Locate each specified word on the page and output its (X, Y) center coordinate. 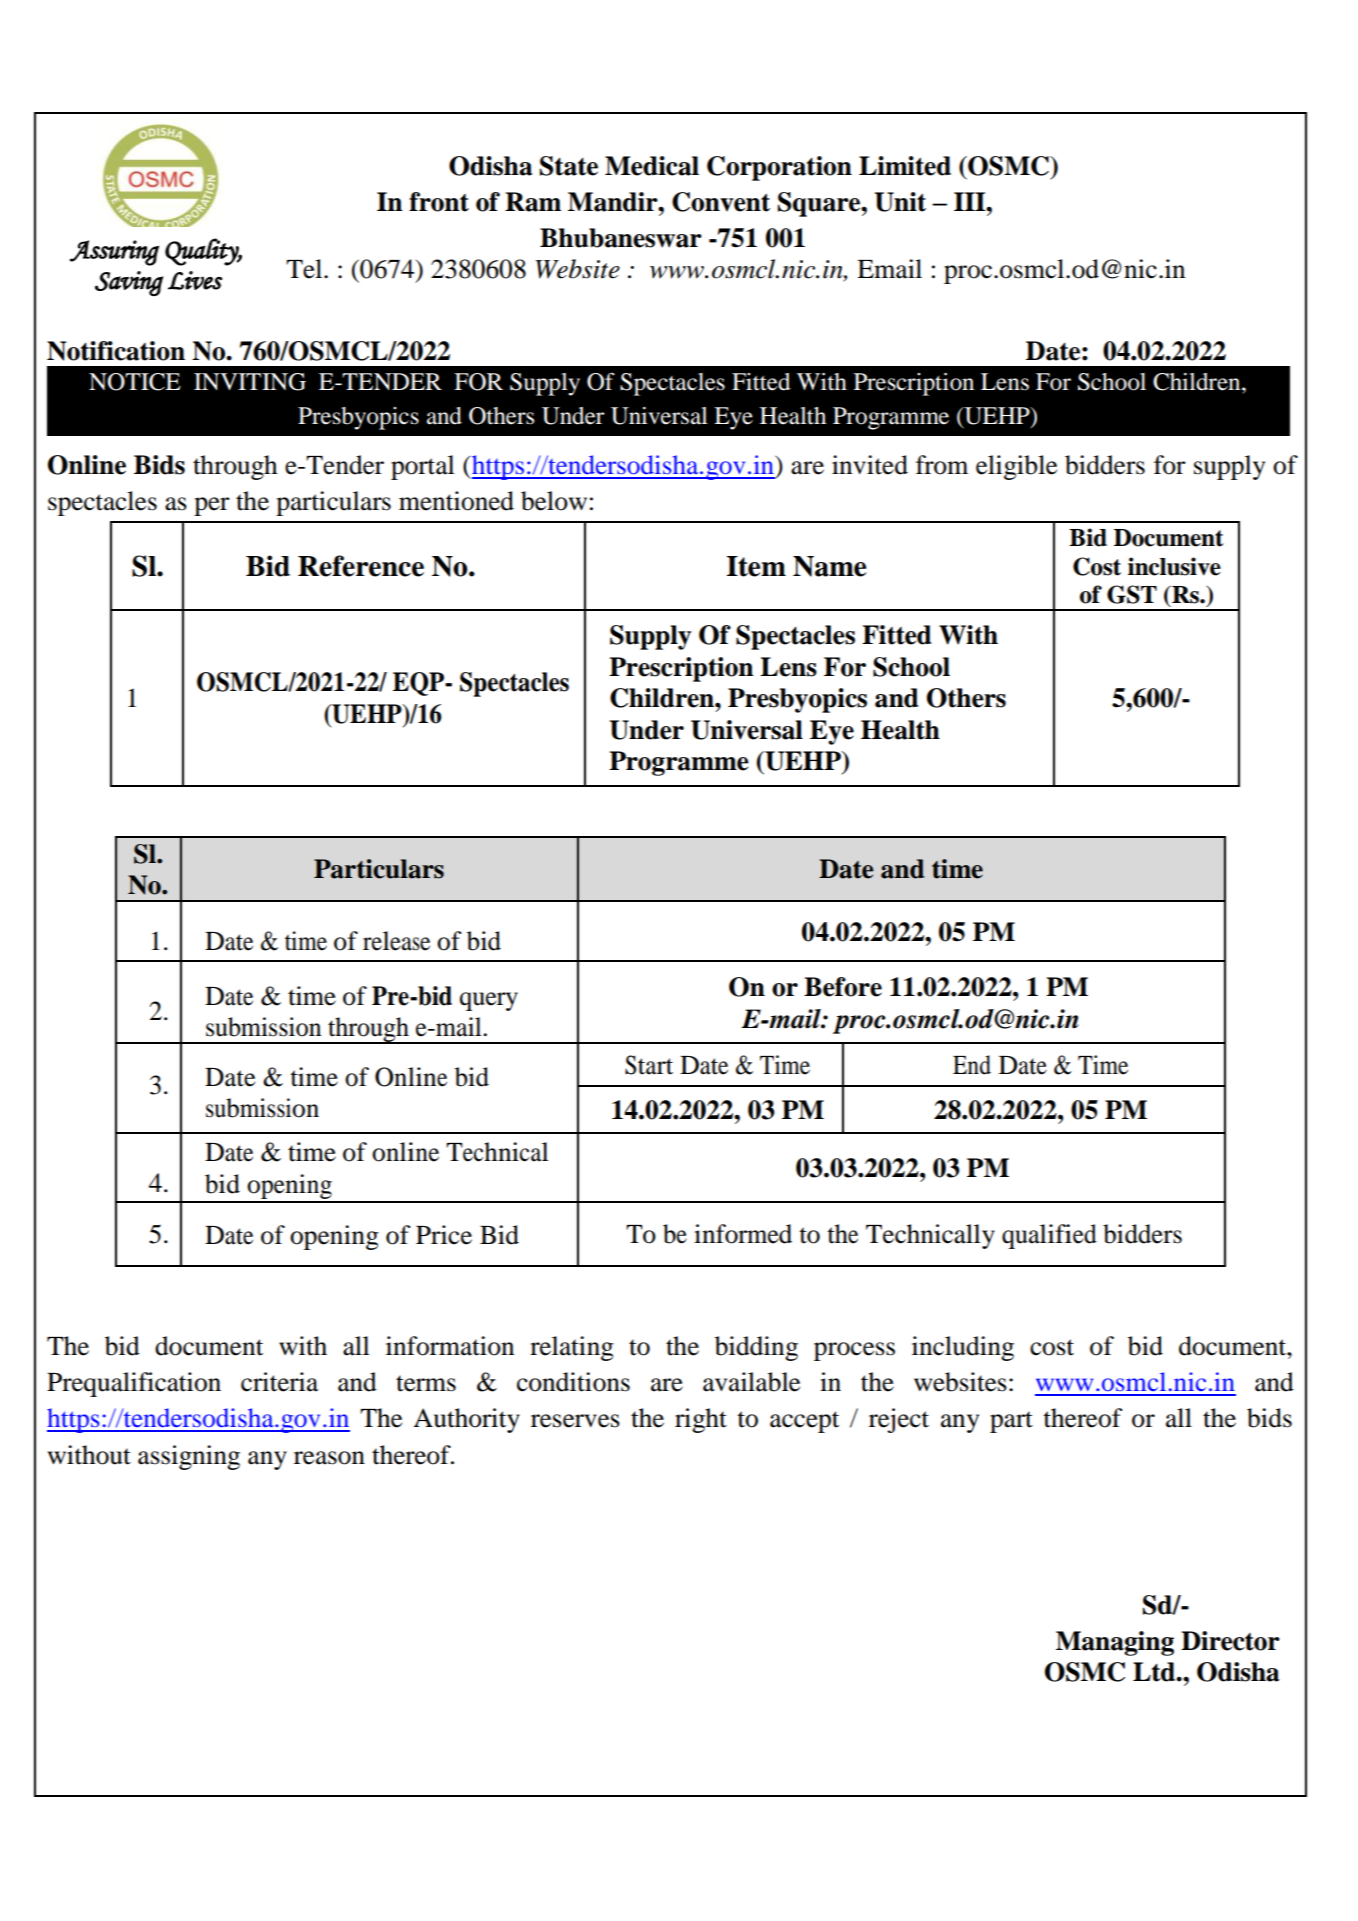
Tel (305, 269)
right (701, 1420)
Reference (361, 566)
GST (1132, 594)
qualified (1049, 1236)
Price (444, 1235)
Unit (900, 202)
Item (756, 566)
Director (1230, 1641)
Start (649, 1065)
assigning (189, 1457)
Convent (721, 202)
